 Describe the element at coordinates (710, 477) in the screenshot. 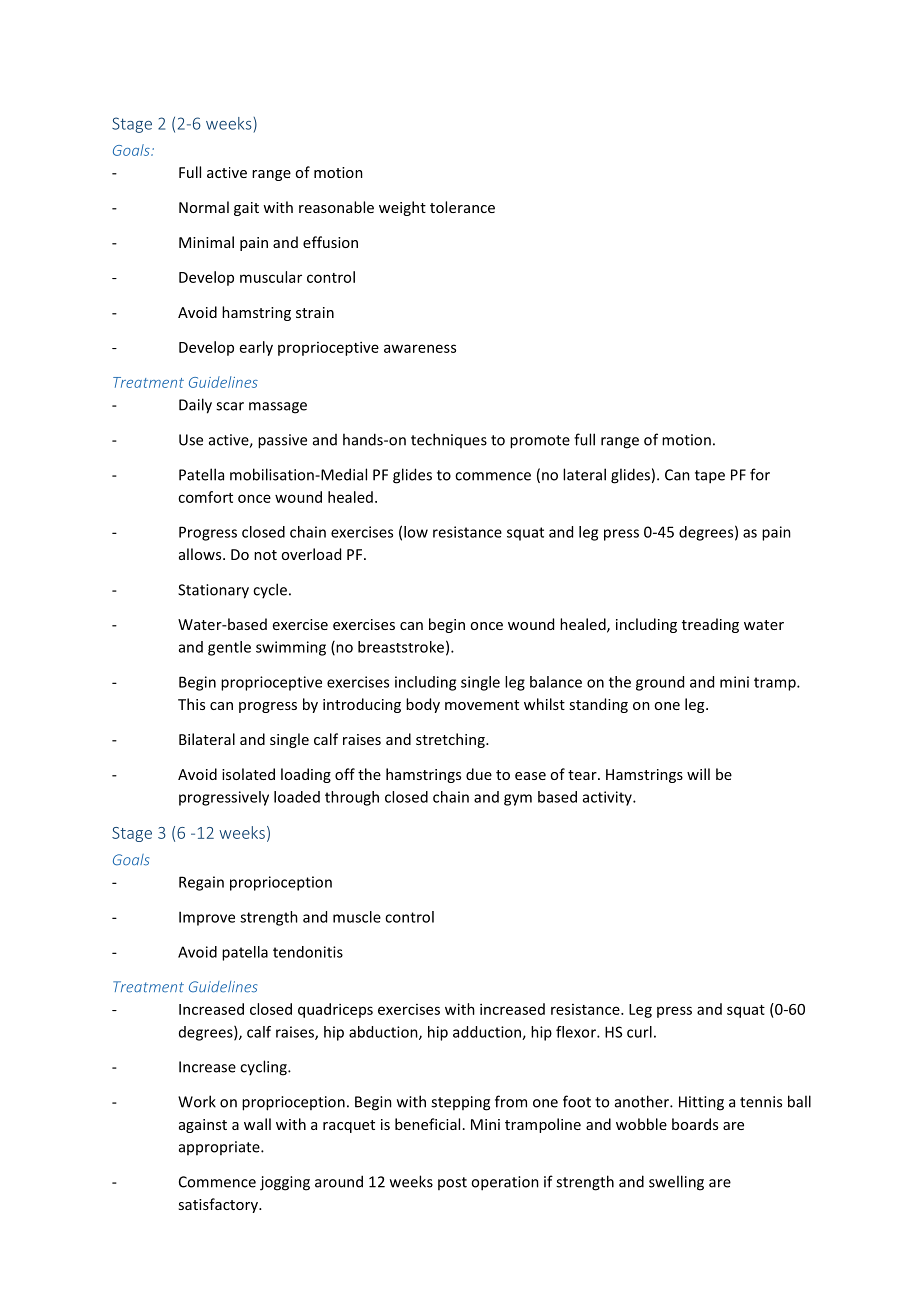

I see `tape` at that location.
